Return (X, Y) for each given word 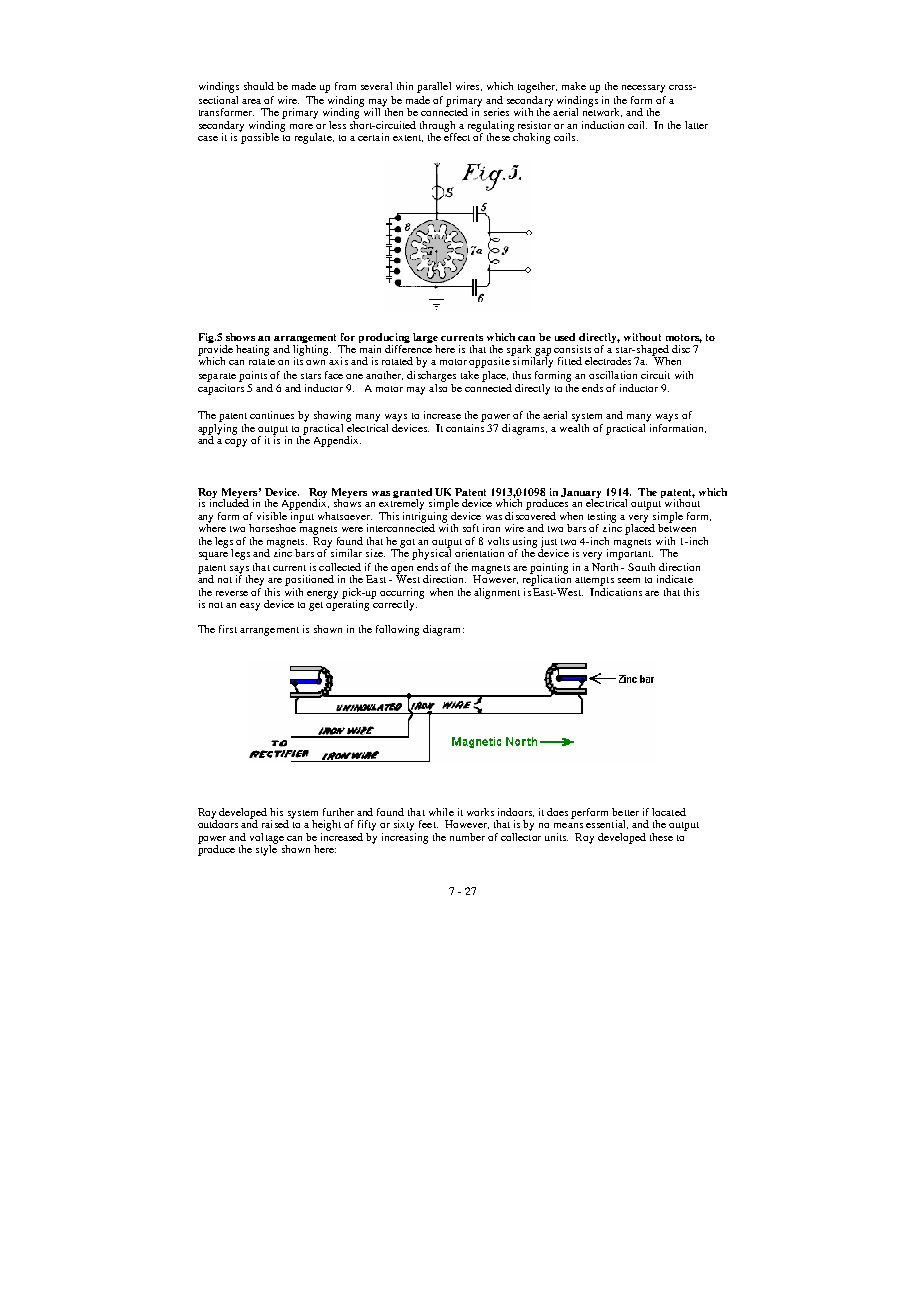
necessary (643, 89)
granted (412, 494)
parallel (434, 87)
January (581, 494)
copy (236, 443)
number (467, 837)
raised (275, 824)
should (259, 86)
